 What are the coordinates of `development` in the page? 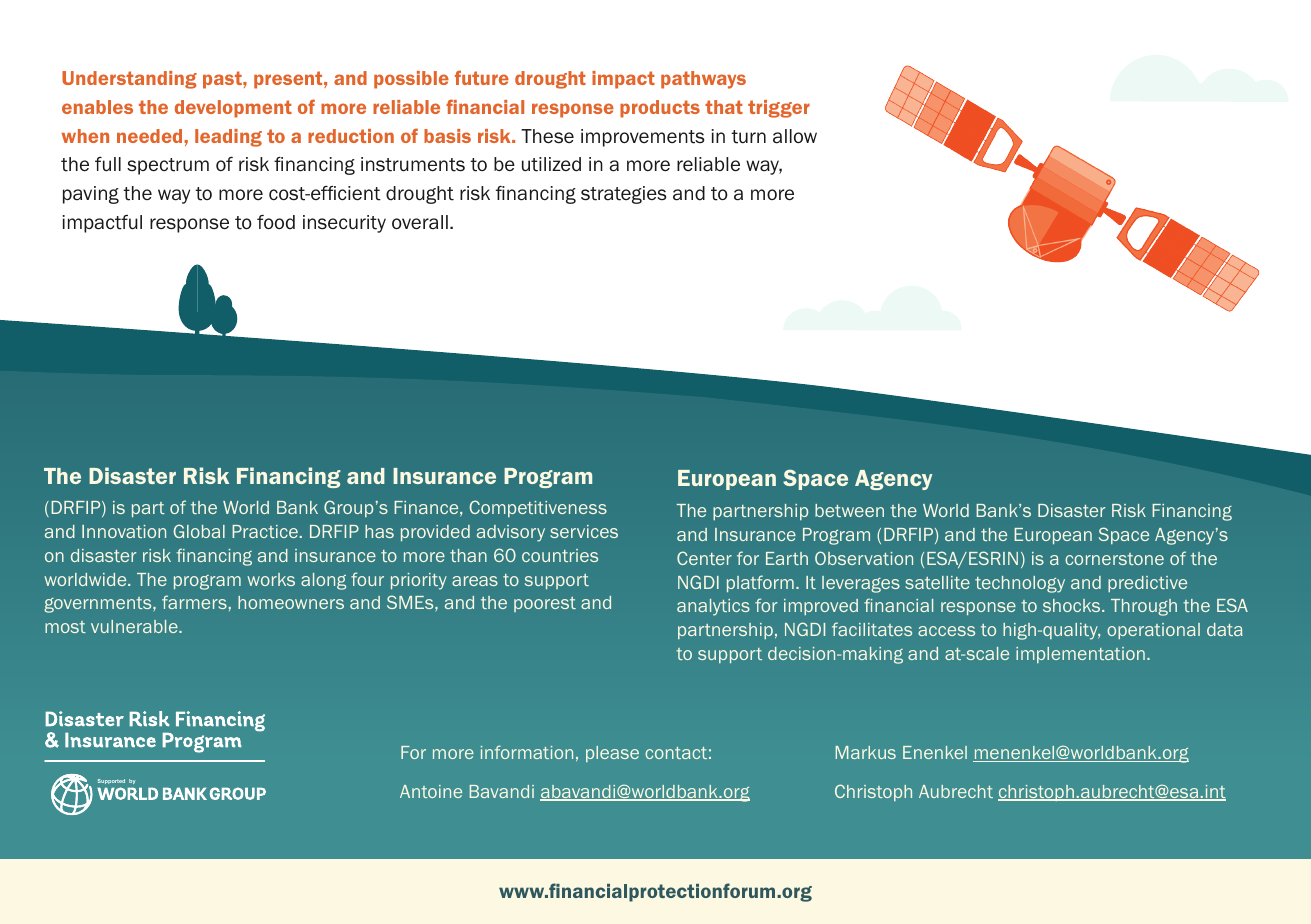 It's located at (233, 109).
